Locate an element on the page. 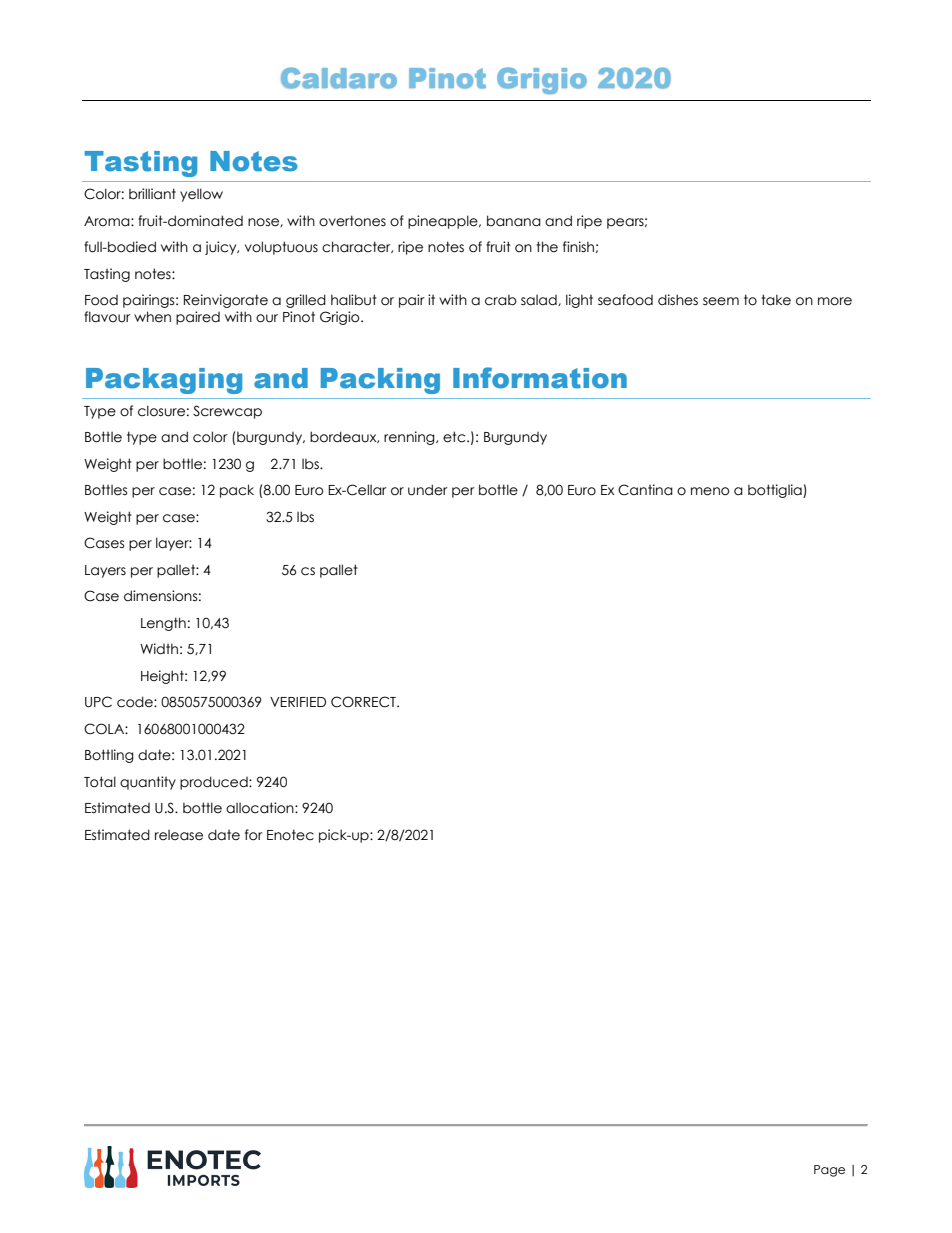  take is located at coordinates (776, 300).
